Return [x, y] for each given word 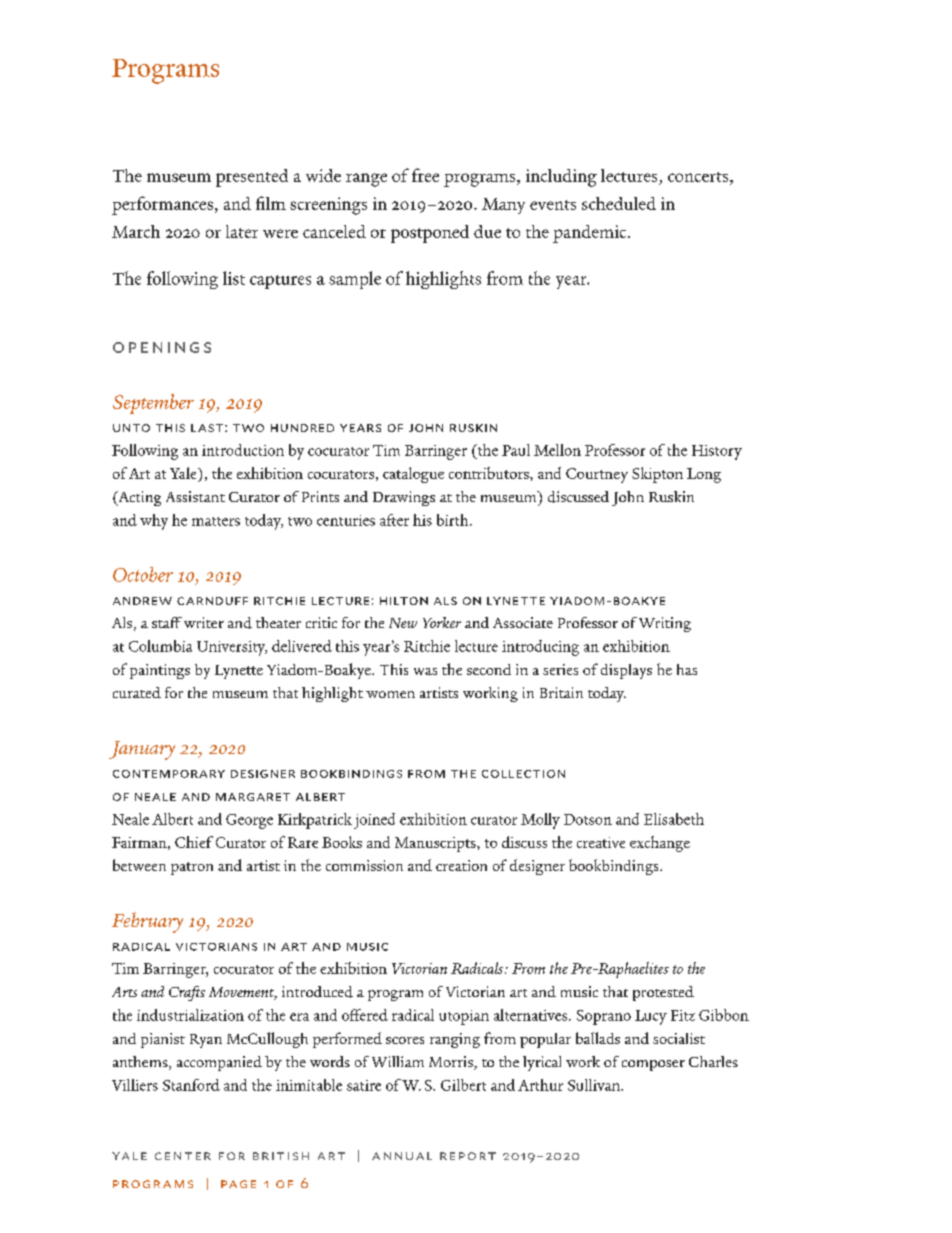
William [398, 1061]
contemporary [169, 774]
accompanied [219, 1063]
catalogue [413, 475]
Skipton [657, 475]
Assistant [195, 496]
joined [374, 821]
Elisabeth [674, 819]
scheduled [619, 203]
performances [162, 205]
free [425, 175]
